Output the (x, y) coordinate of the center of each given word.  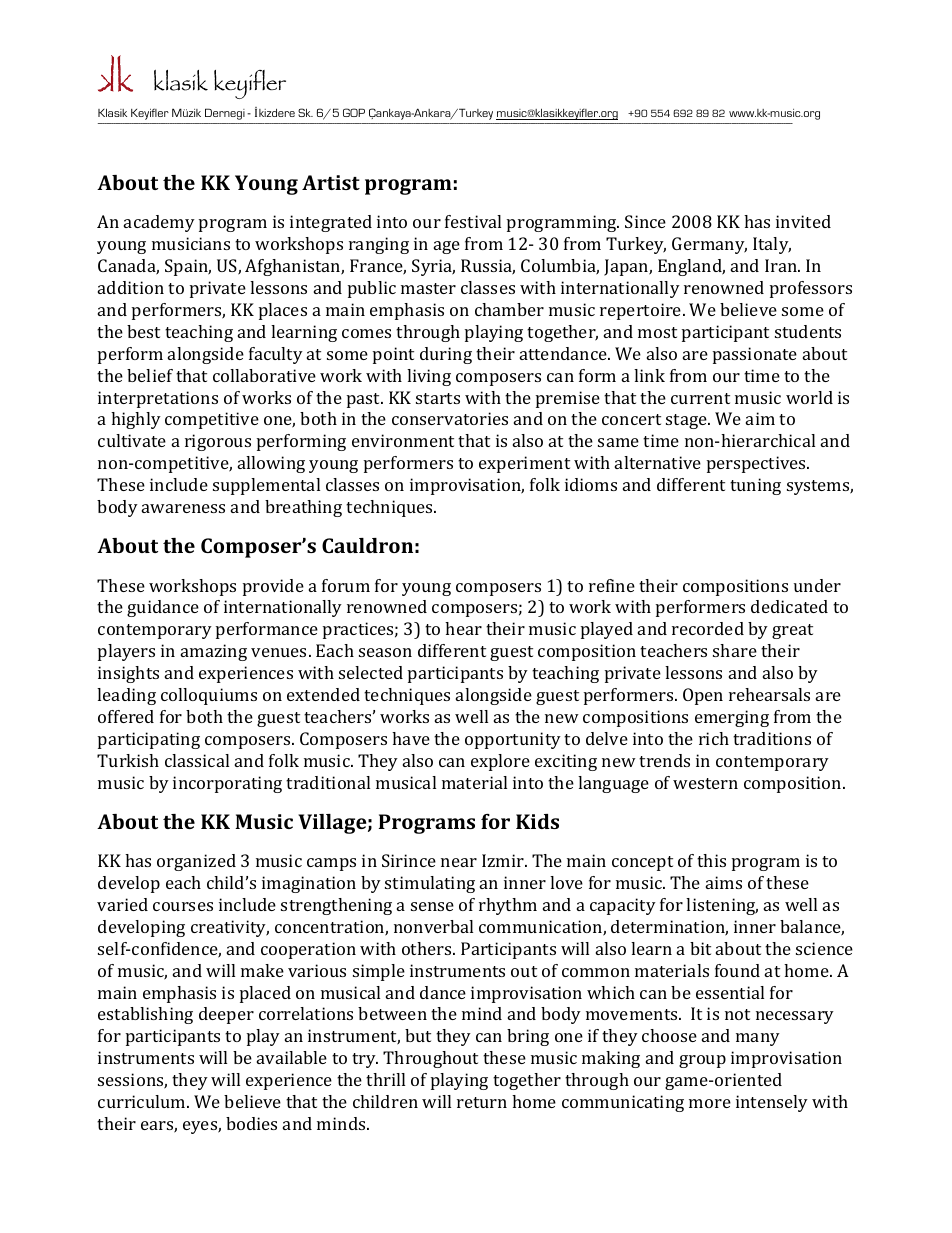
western (705, 783)
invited (803, 221)
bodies (251, 1123)
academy (159, 223)
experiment (524, 464)
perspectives (758, 464)
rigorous (218, 442)
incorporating (227, 784)
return (482, 1102)
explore (500, 762)
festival (473, 221)
